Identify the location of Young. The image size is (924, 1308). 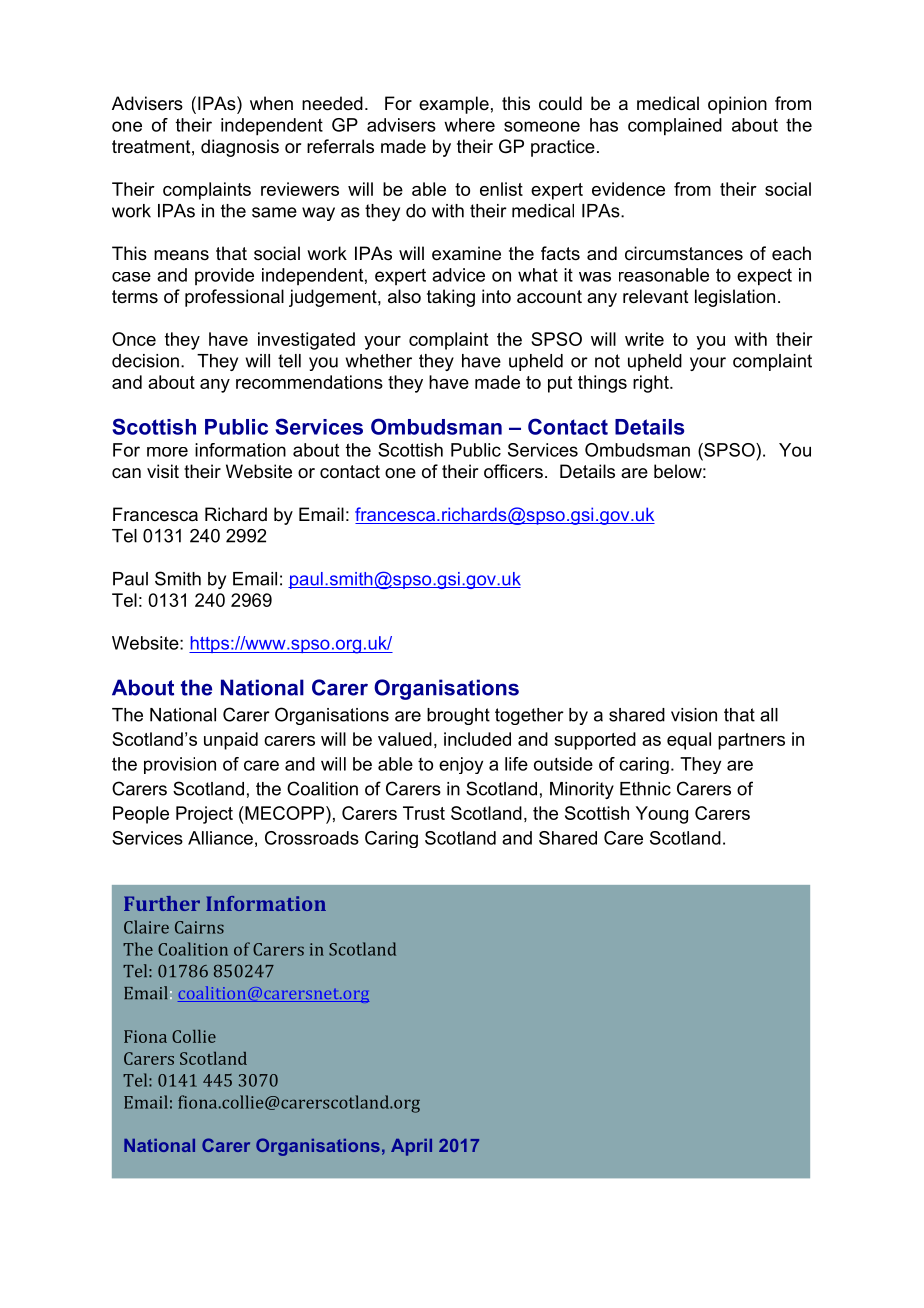
(662, 815).
